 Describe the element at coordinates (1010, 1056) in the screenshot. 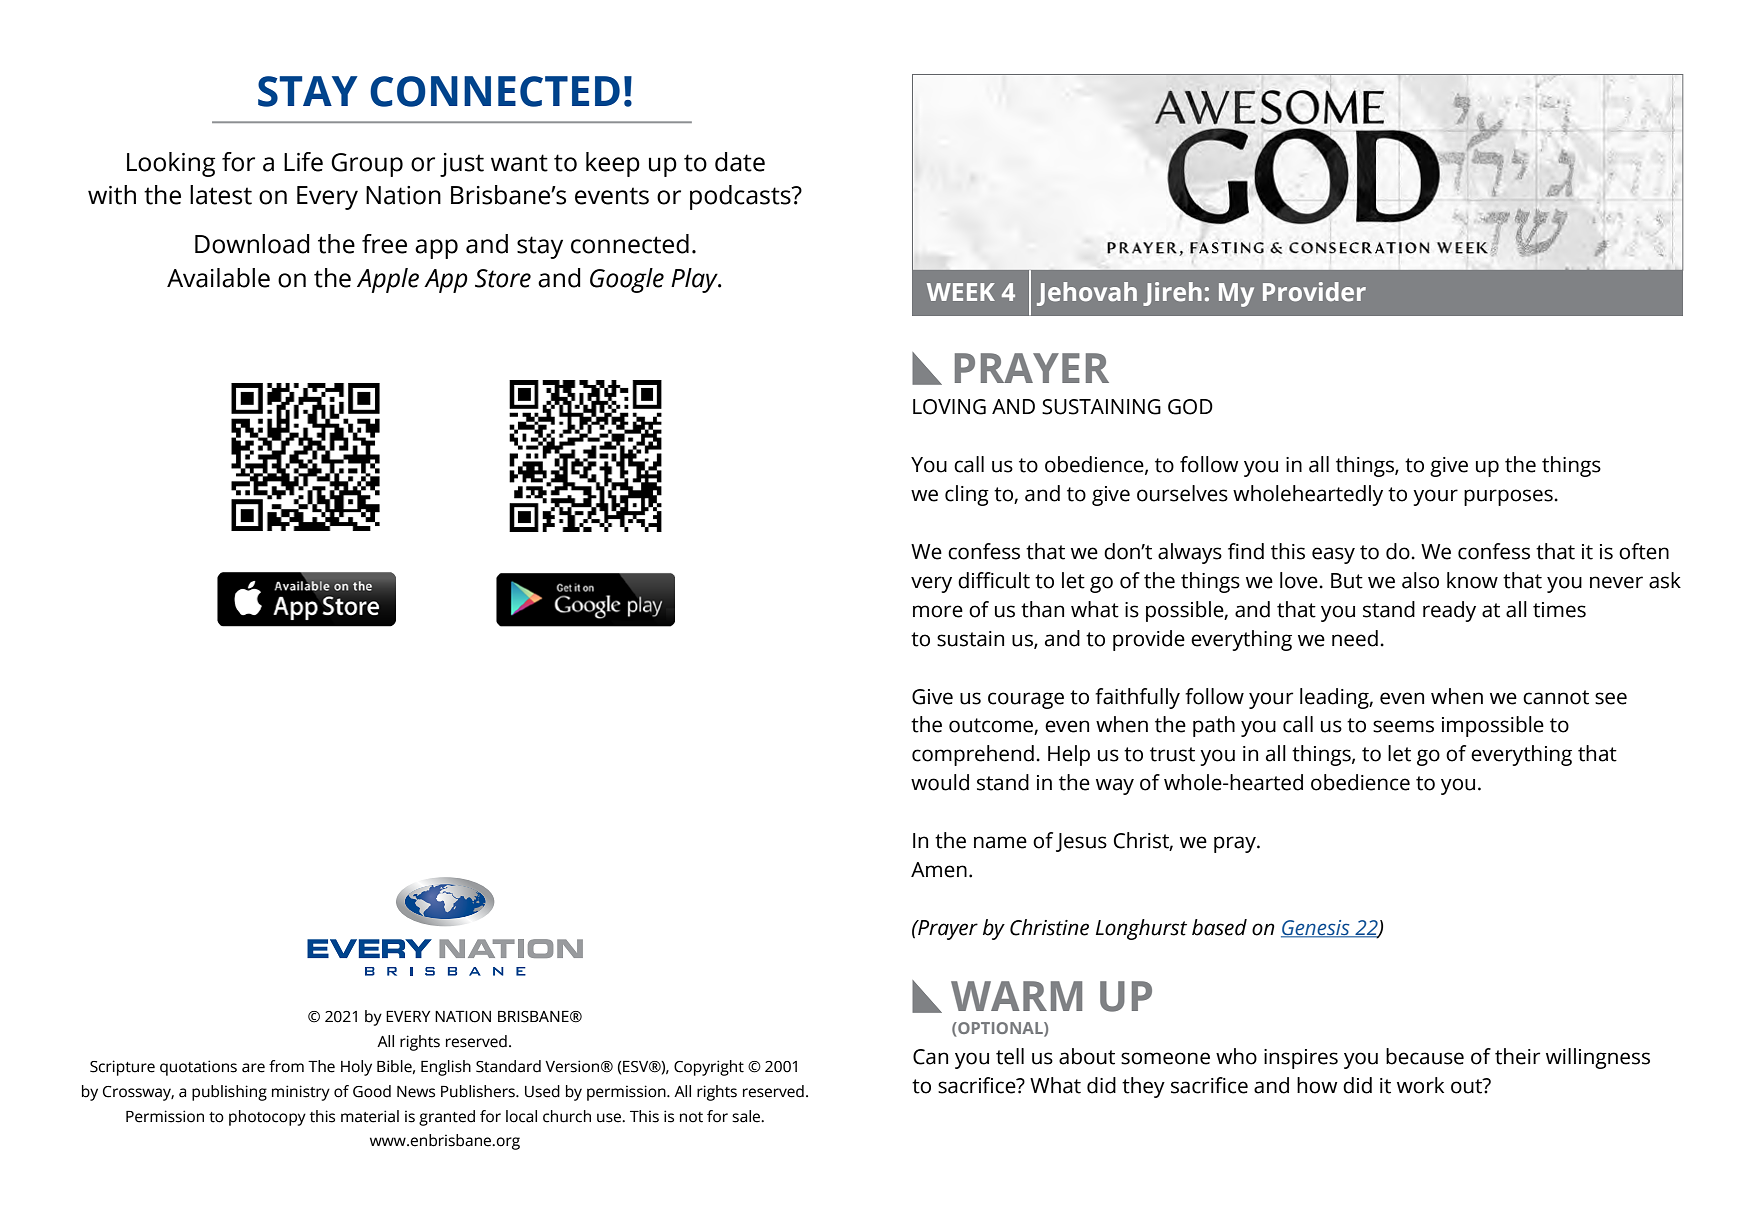

I see `tell` at that location.
